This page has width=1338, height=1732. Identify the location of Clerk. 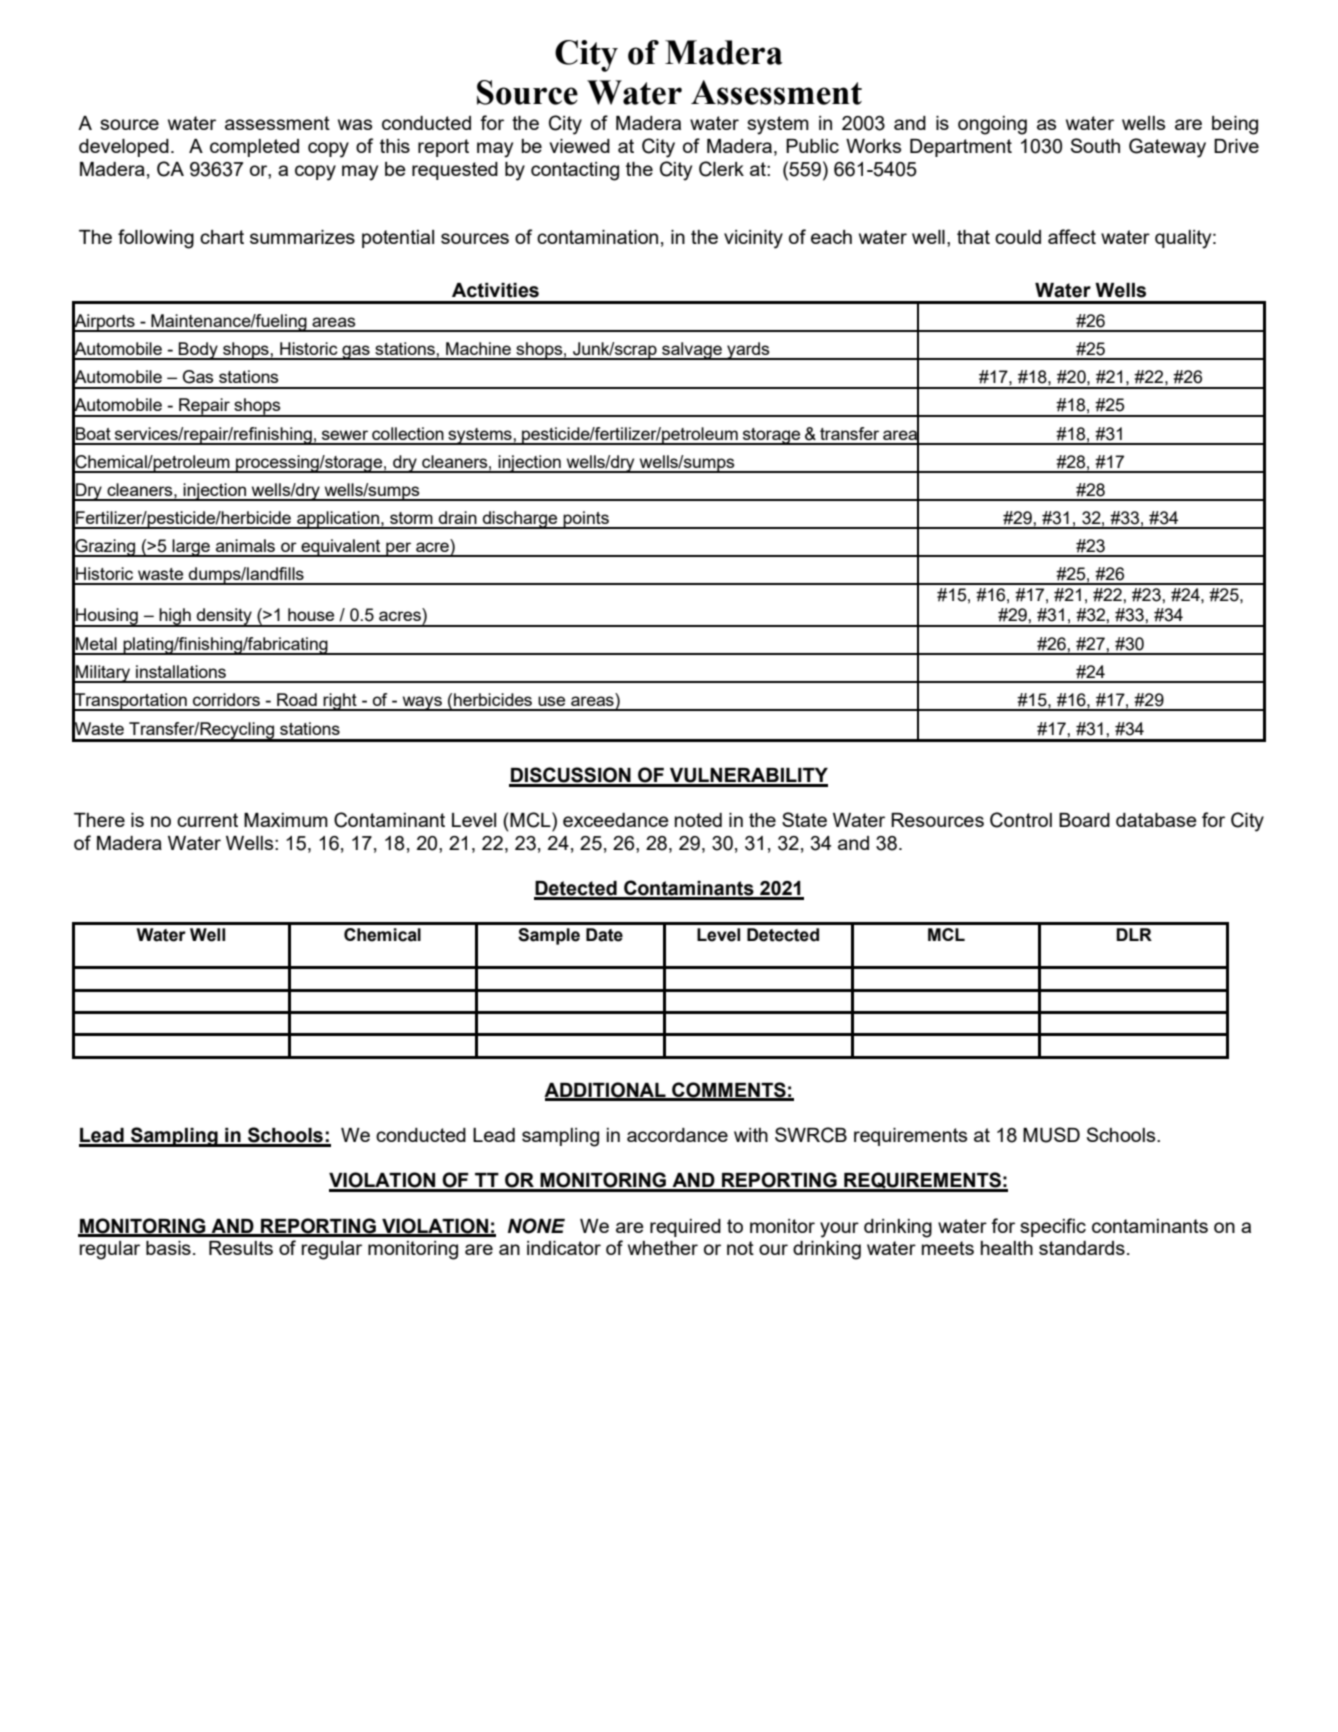
(721, 169).
